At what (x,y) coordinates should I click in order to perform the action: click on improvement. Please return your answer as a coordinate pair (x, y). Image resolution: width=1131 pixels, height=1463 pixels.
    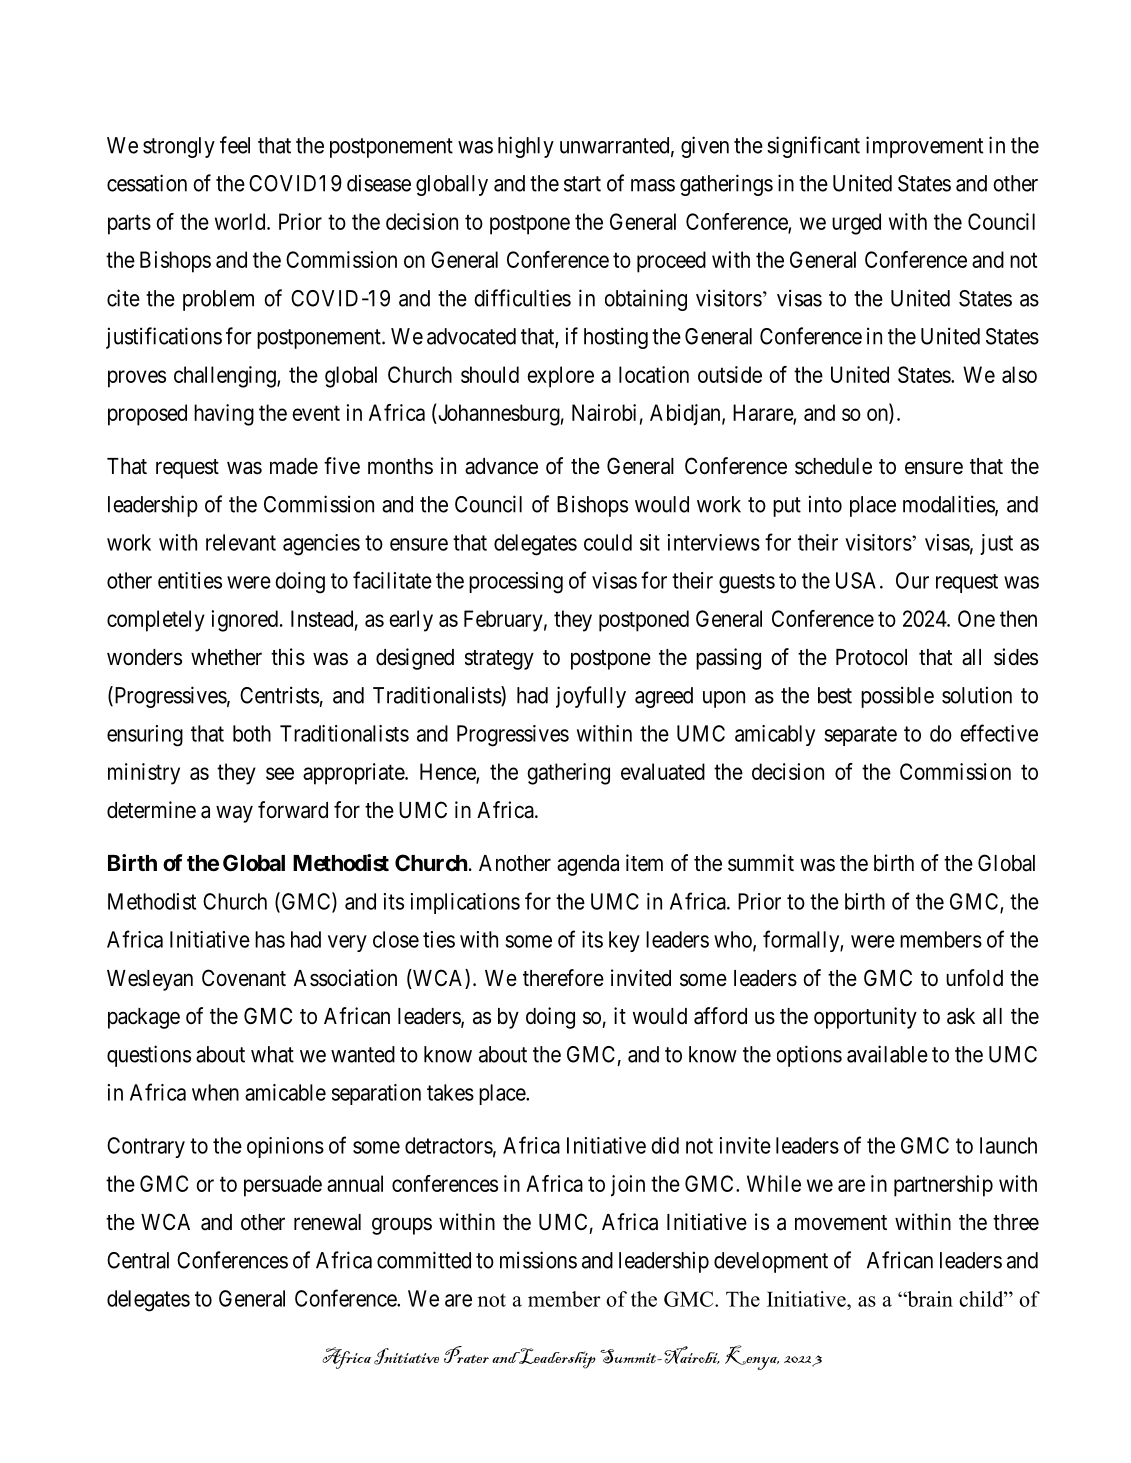
    Looking at the image, I should click on (924, 147).
